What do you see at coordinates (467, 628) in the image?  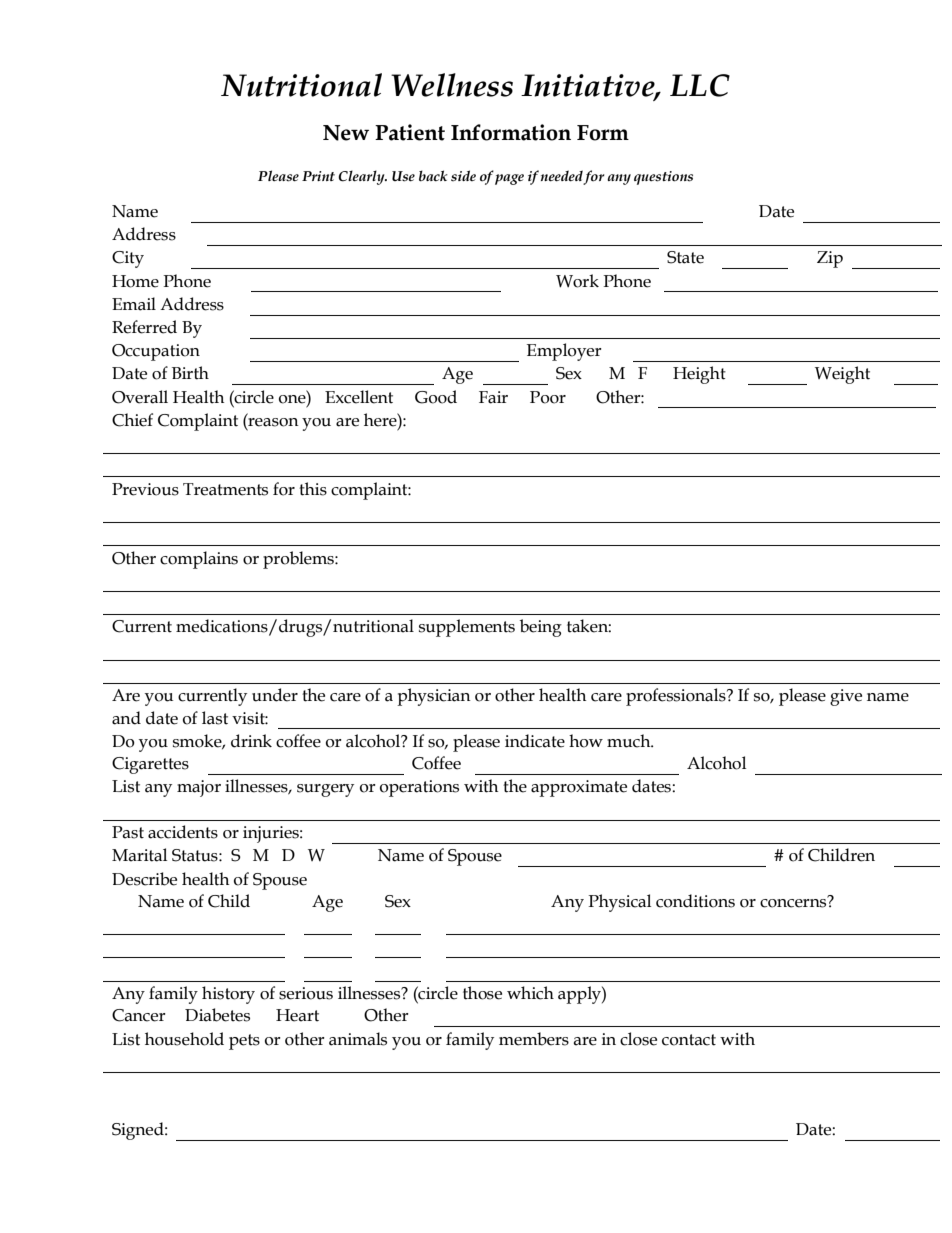 I see `supplements` at bounding box center [467, 628].
